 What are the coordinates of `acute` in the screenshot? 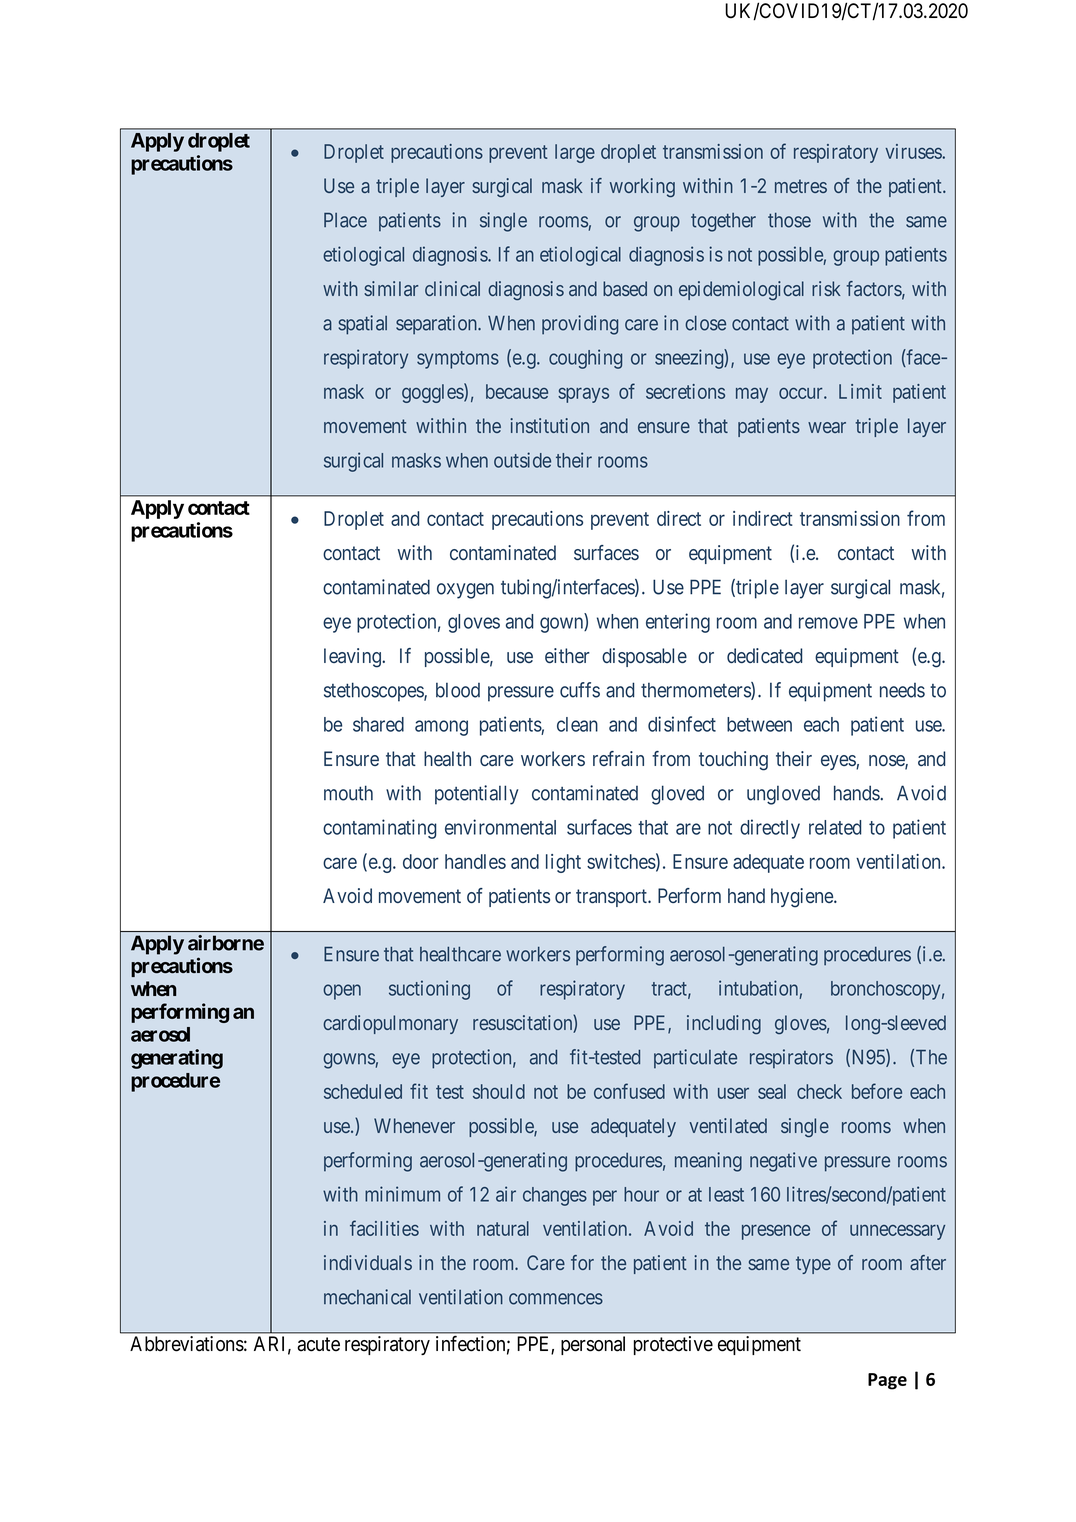 It's located at (318, 1344).
